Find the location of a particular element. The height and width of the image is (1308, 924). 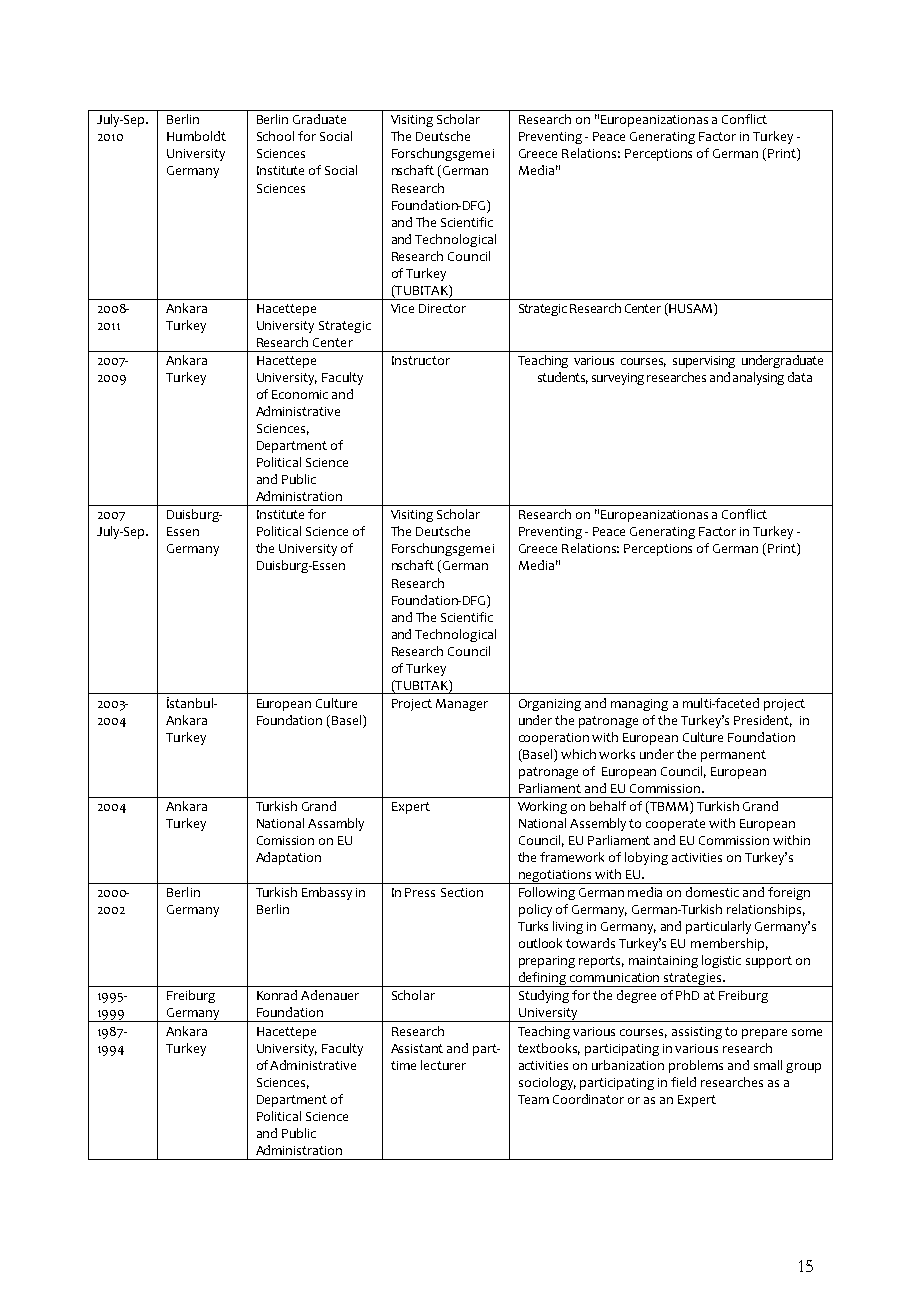

Konrad is located at coordinates (277, 995).
